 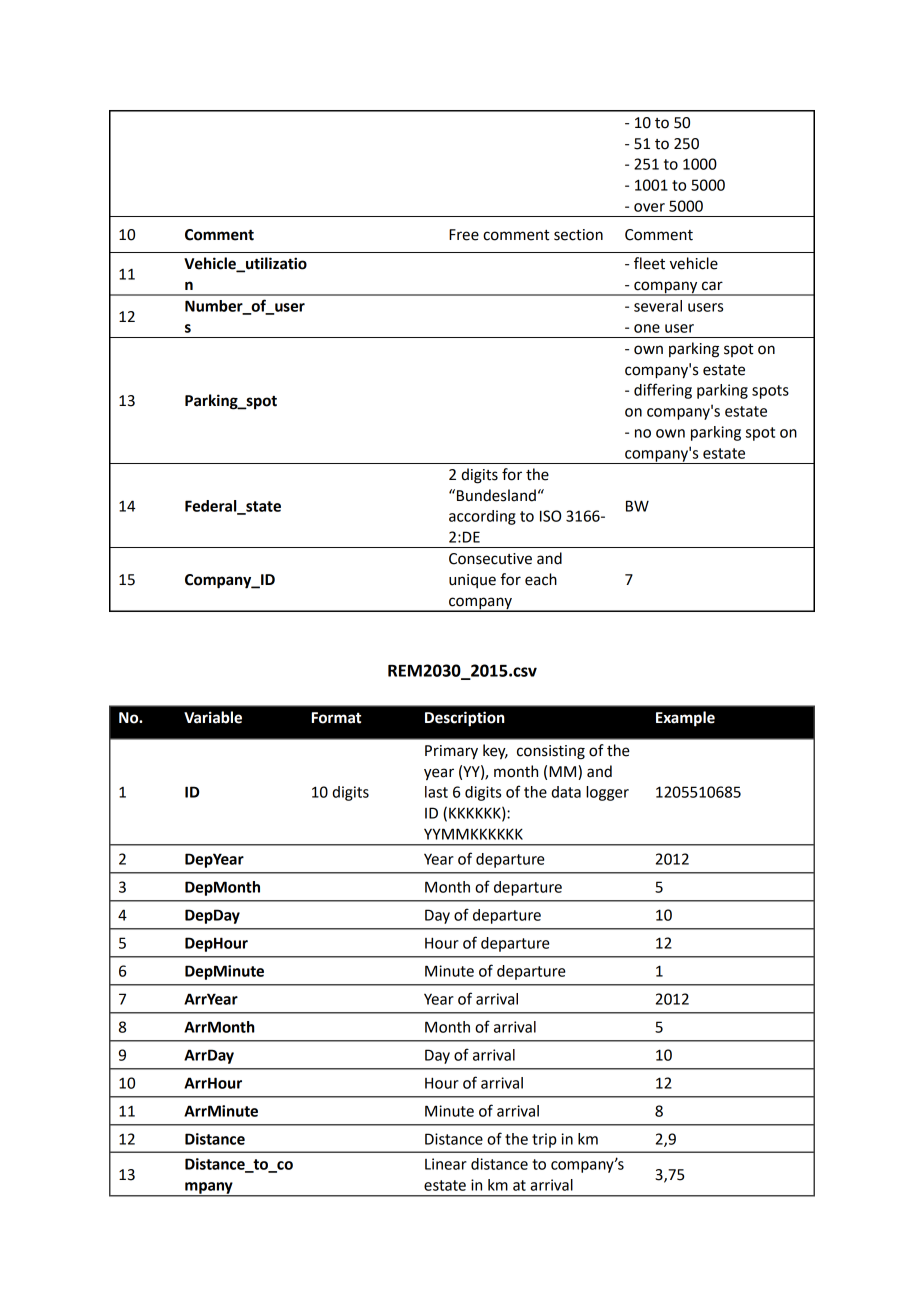 What do you see at coordinates (578, 235) in the screenshot?
I see `section` at bounding box center [578, 235].
